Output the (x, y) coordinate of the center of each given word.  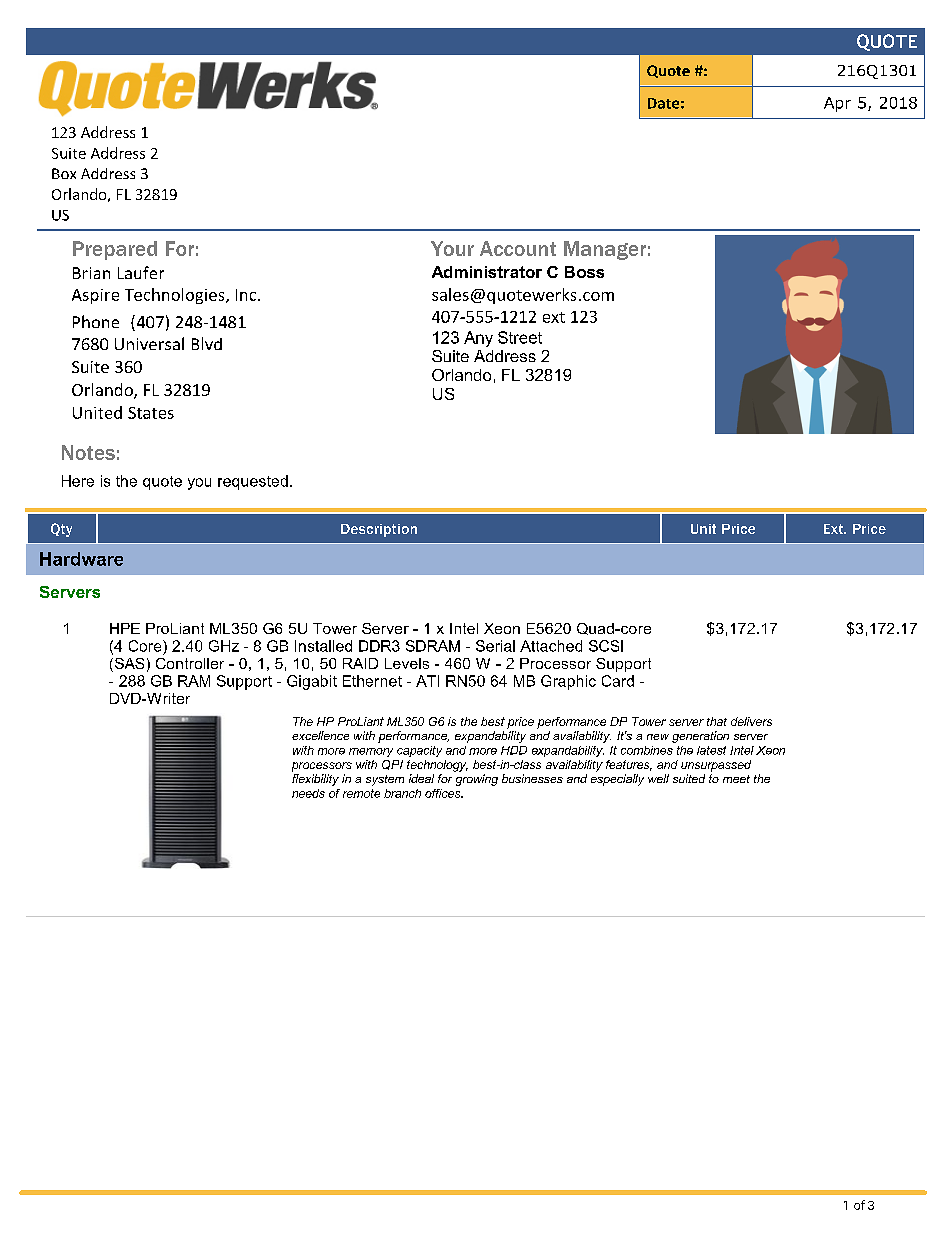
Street (520, 337)
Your (452, 248)
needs (308, 793)
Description (379, 530)
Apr (837, 104)
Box (64, 173)
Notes (88, 452)
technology (437, 766)
